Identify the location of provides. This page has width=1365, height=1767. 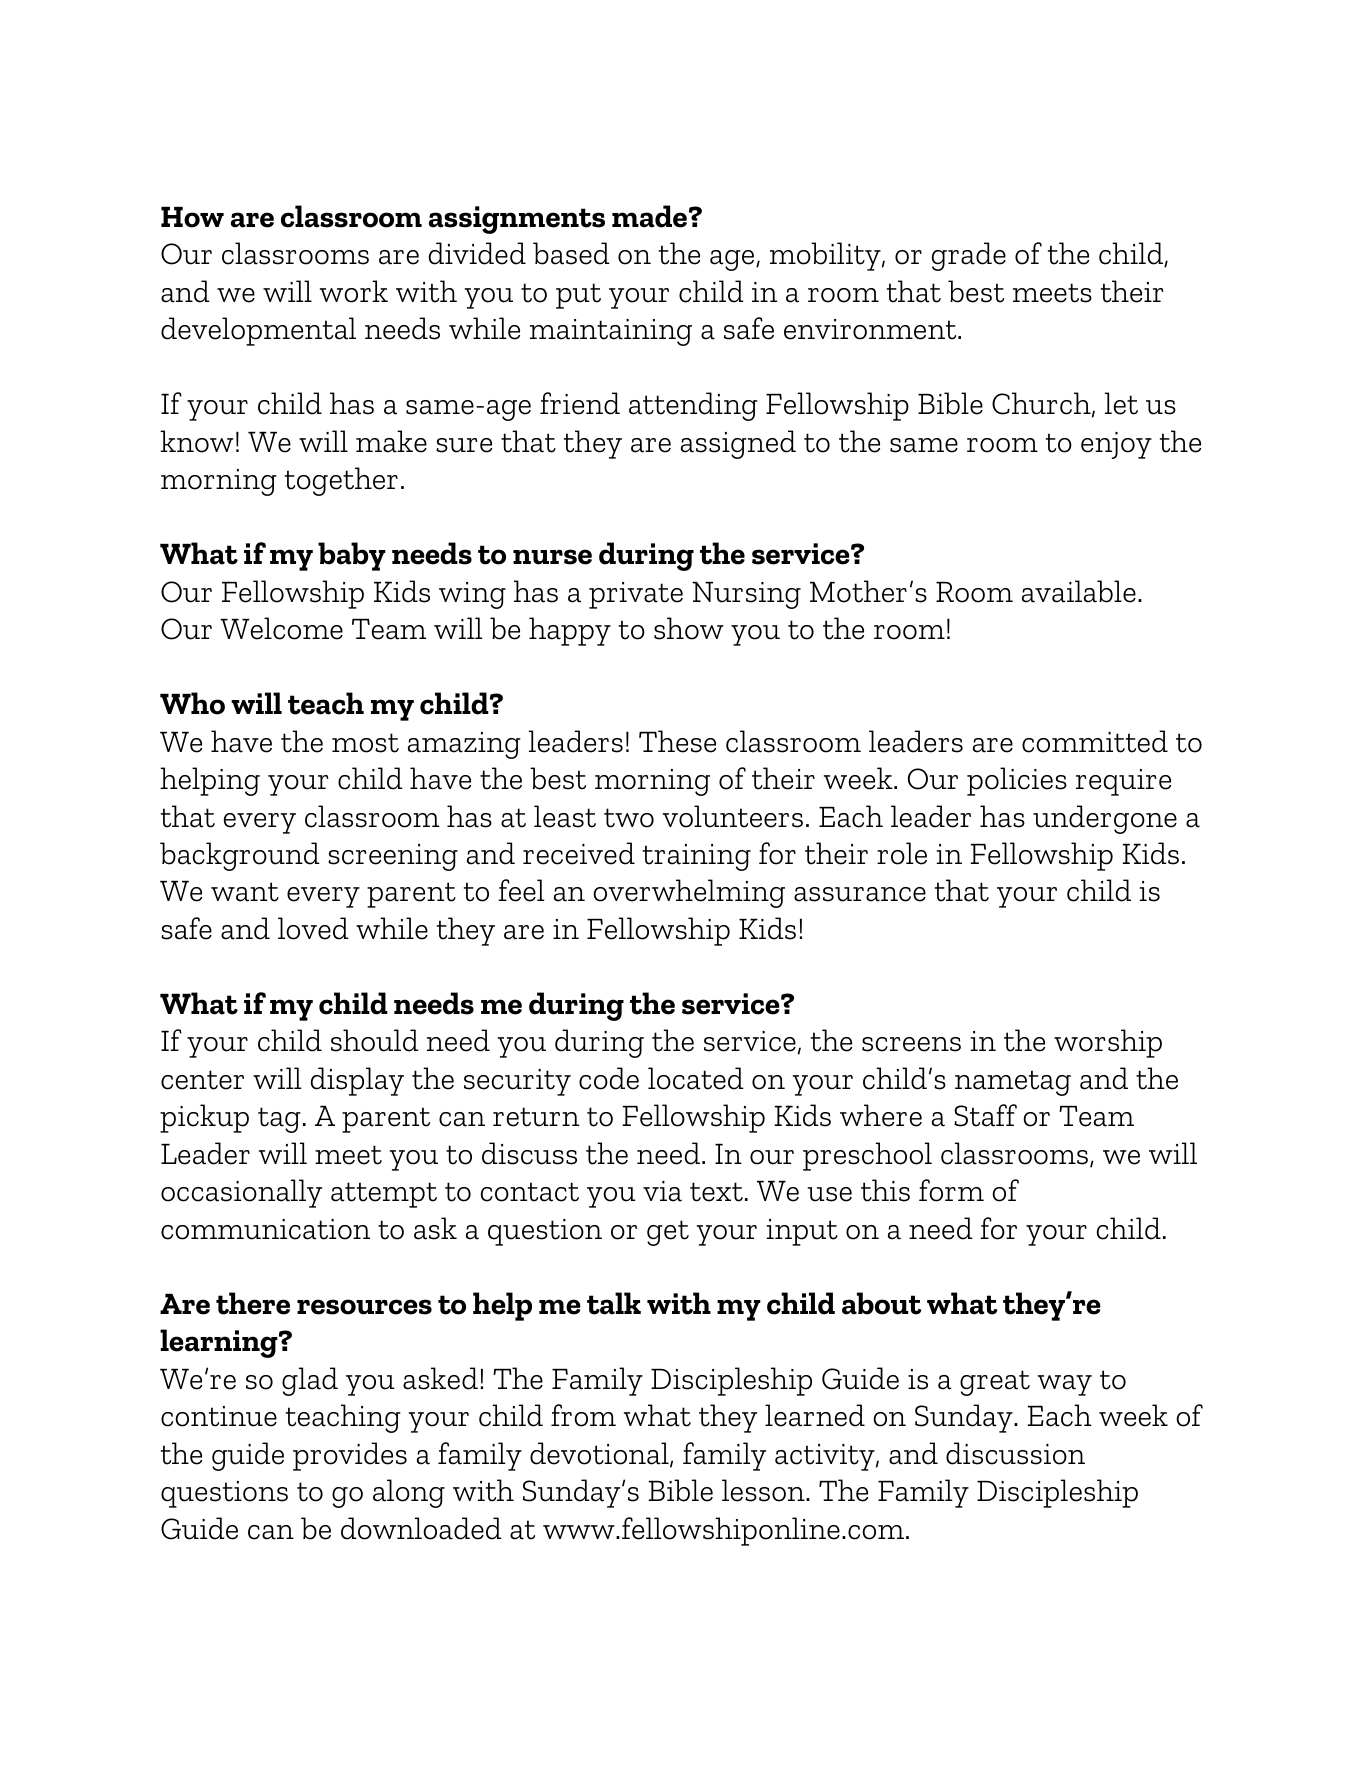
(350, 1456).
